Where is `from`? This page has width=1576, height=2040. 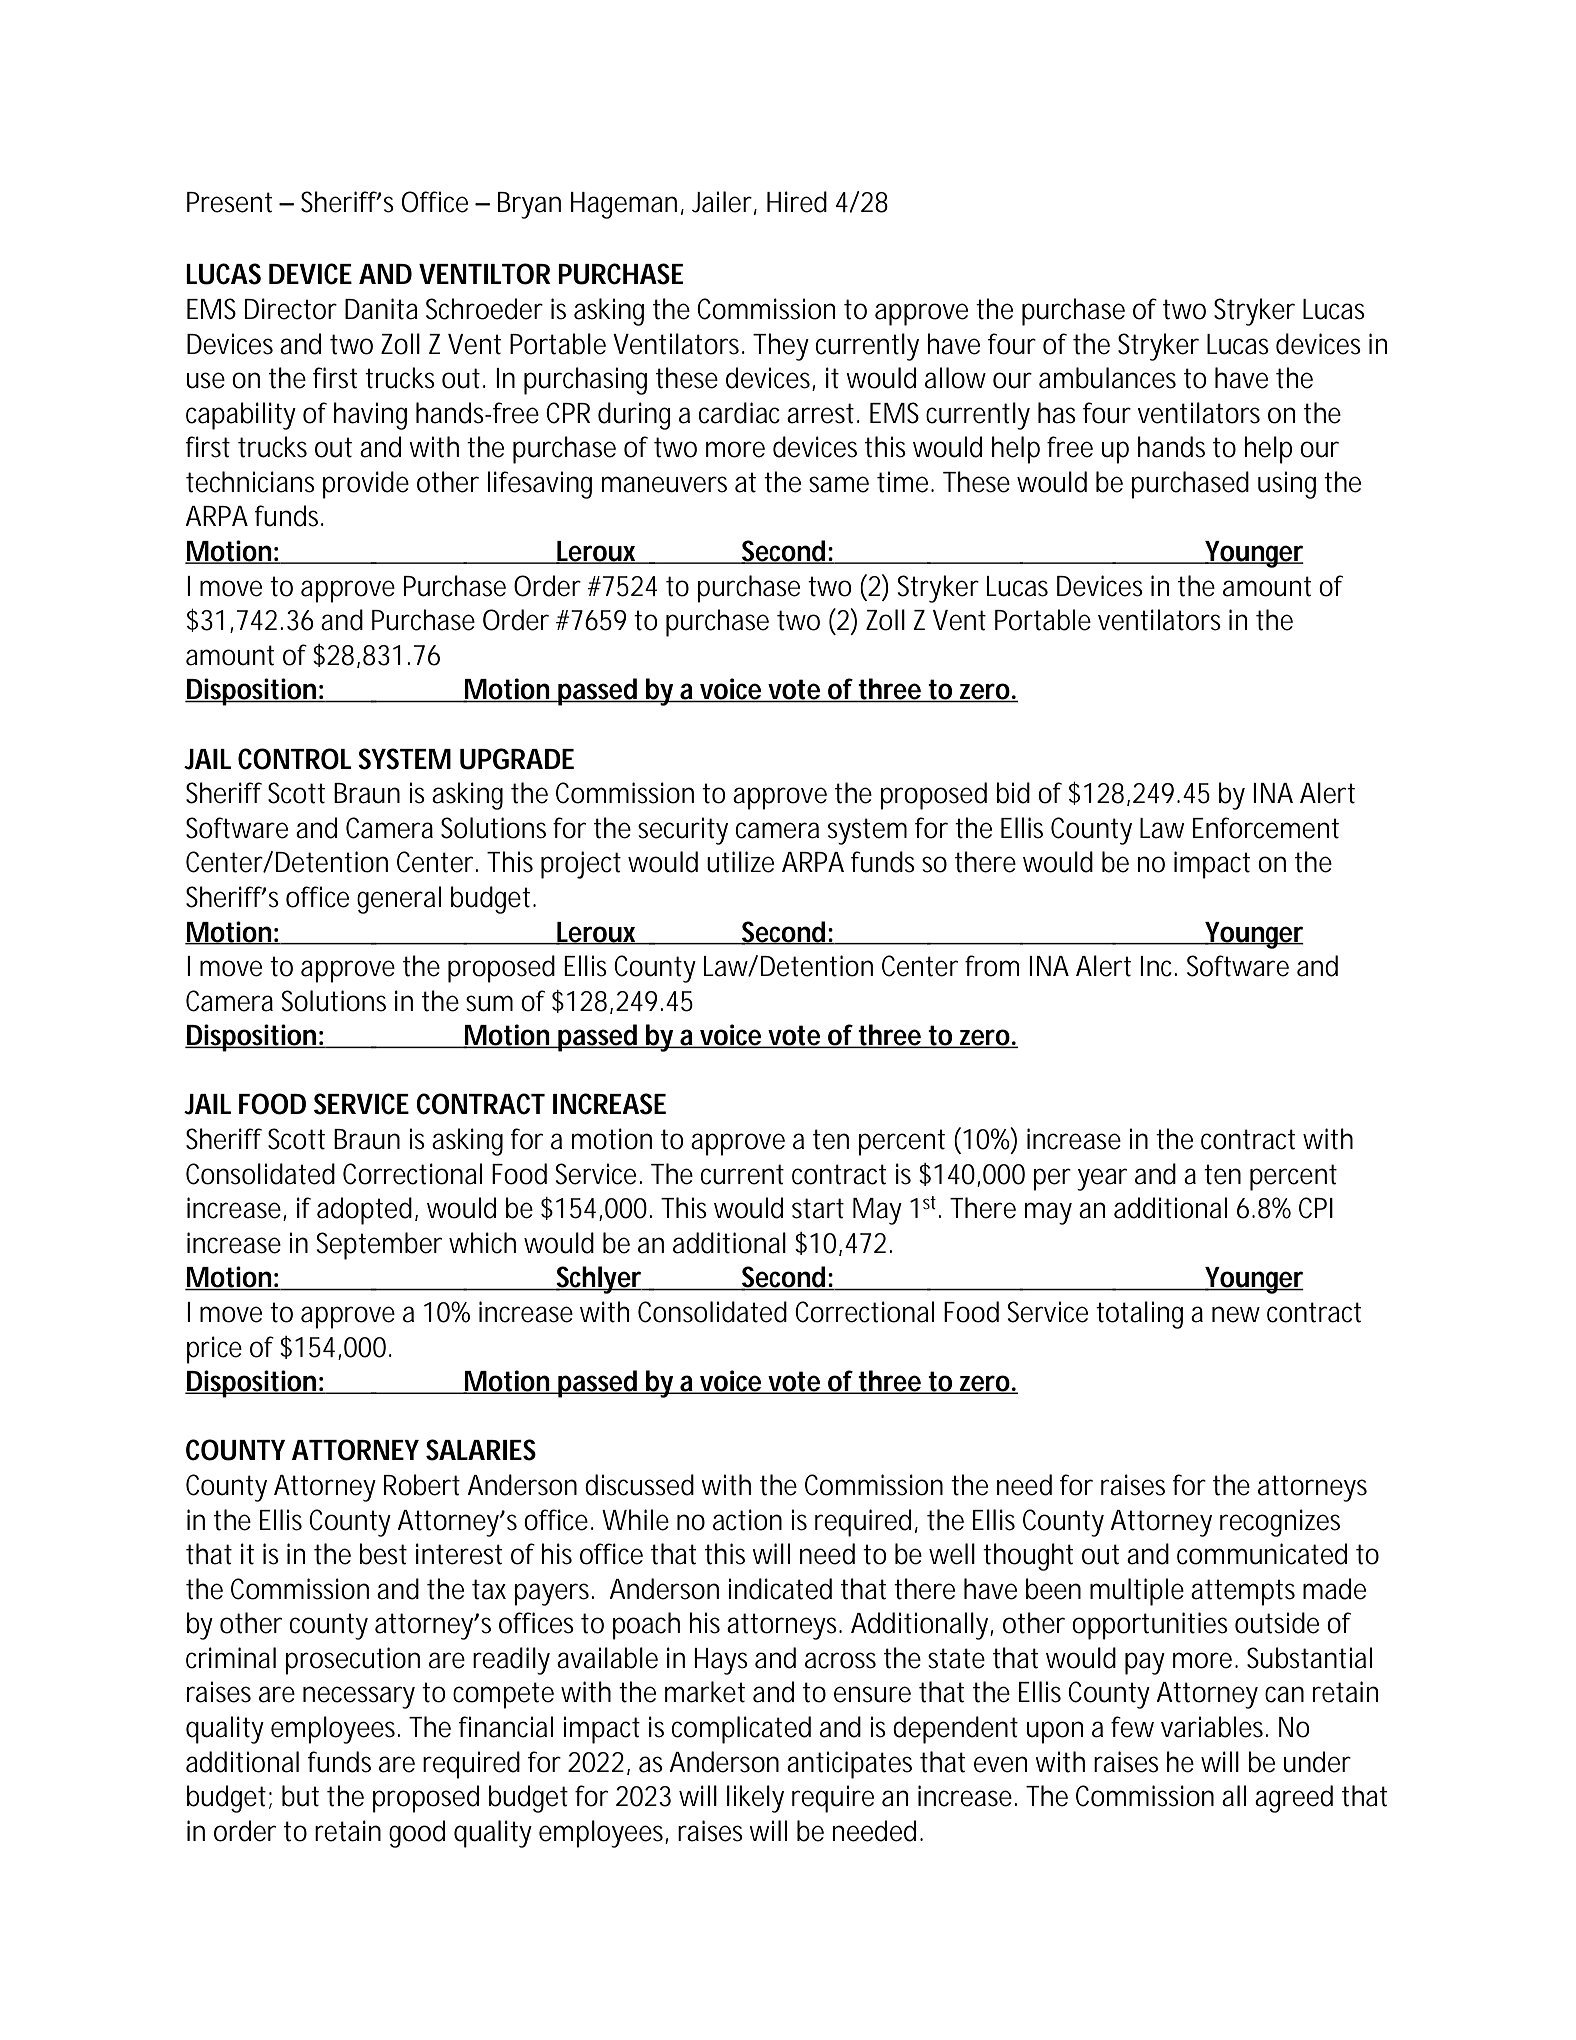 from is located at coordinates (992, 966).
